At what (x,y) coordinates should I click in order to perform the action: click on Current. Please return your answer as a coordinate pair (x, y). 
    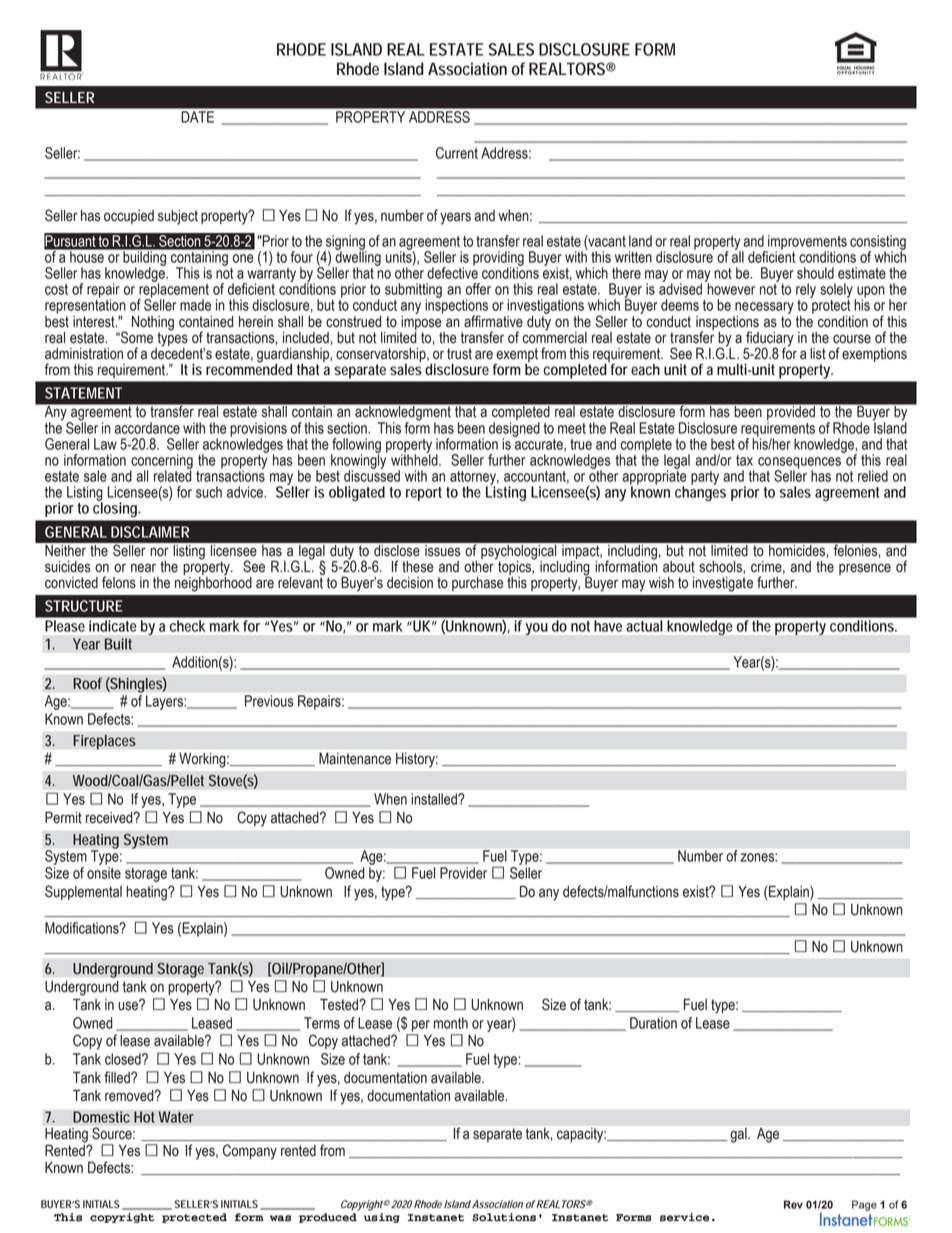
    Looking at the image, I should click on (457, 153).
